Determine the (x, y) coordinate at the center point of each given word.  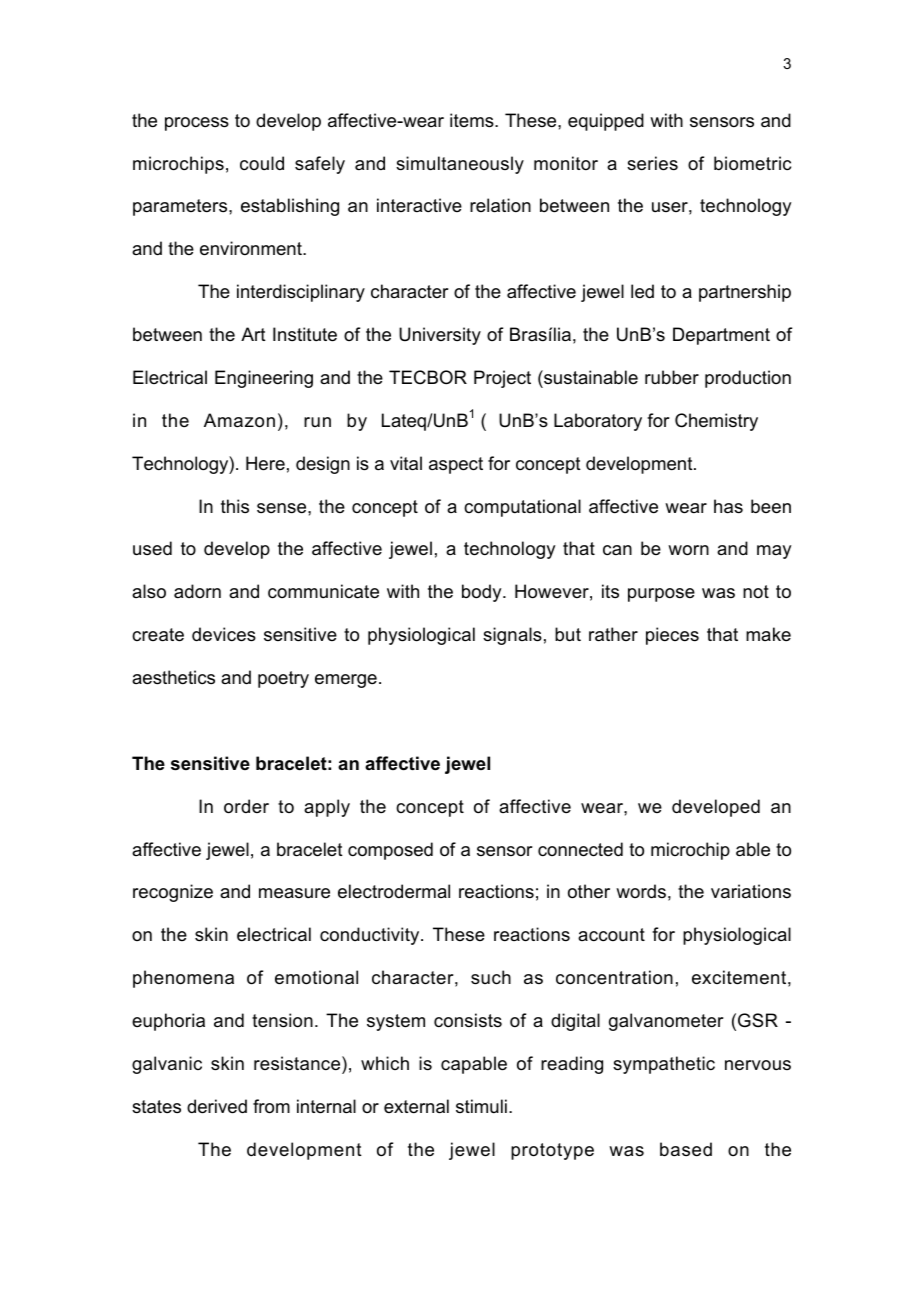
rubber (672, 377)
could (262, 163)
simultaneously (460, 165)
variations (751, 891)
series (652, 163)
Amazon (239, 420)
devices (224, 634)
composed (390, 851)
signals (512, 636)
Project (502, 379)
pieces (672, 636)
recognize (173, 893)
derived (217, 1106)
